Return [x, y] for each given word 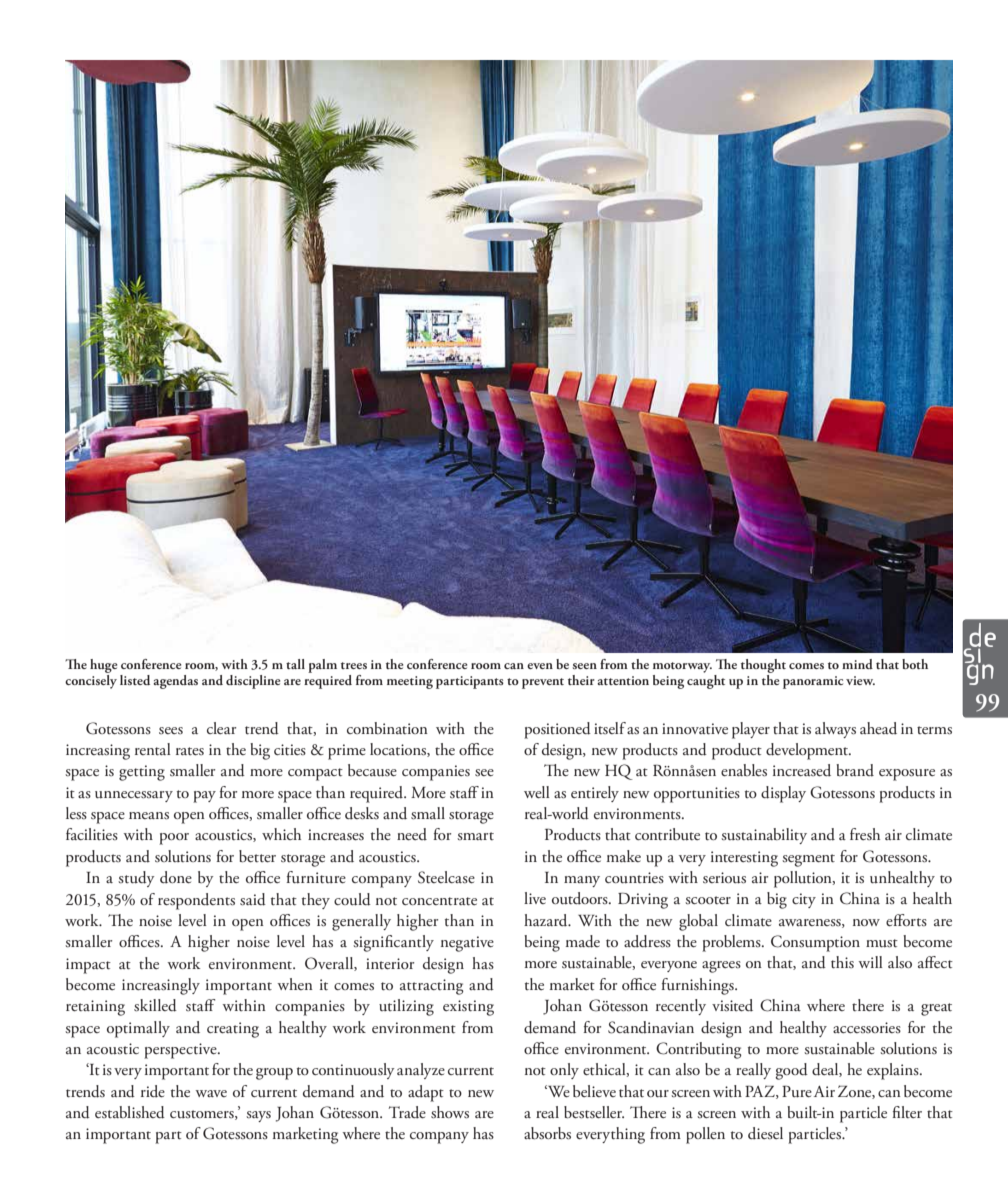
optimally [138, 1029]
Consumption [815, 943]
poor [174, 839]
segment [808, 860]
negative [467, 944]
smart [475, 836]
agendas [175, 682]
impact [88, 966]
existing [468, 1008]
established [130, 1112]
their [581, 680]
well [537, 792]
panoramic [813, 682]
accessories [867, 1027]
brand [855, 770]
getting [142, 773]
